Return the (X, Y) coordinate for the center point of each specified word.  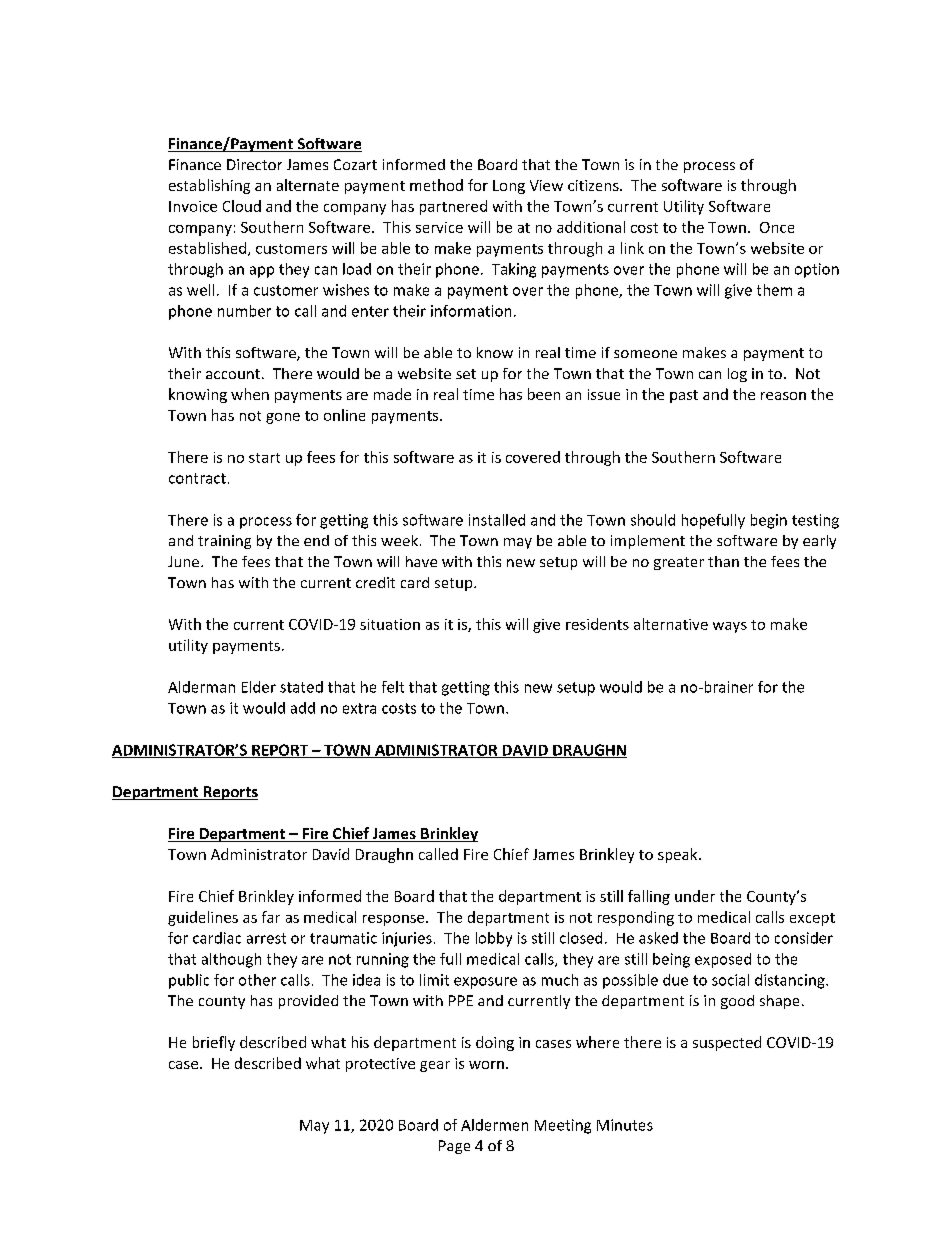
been (544, 394)
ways (730, 627)
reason (783, 396)
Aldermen (494, 1125)
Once (777, 227)
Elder (259, 687)
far (271, 917)
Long (509, 187)
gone (283, 418)
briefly (214, 1043)
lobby (494, 939)
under (695, 896)
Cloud (242, 206)
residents (597, 624)
